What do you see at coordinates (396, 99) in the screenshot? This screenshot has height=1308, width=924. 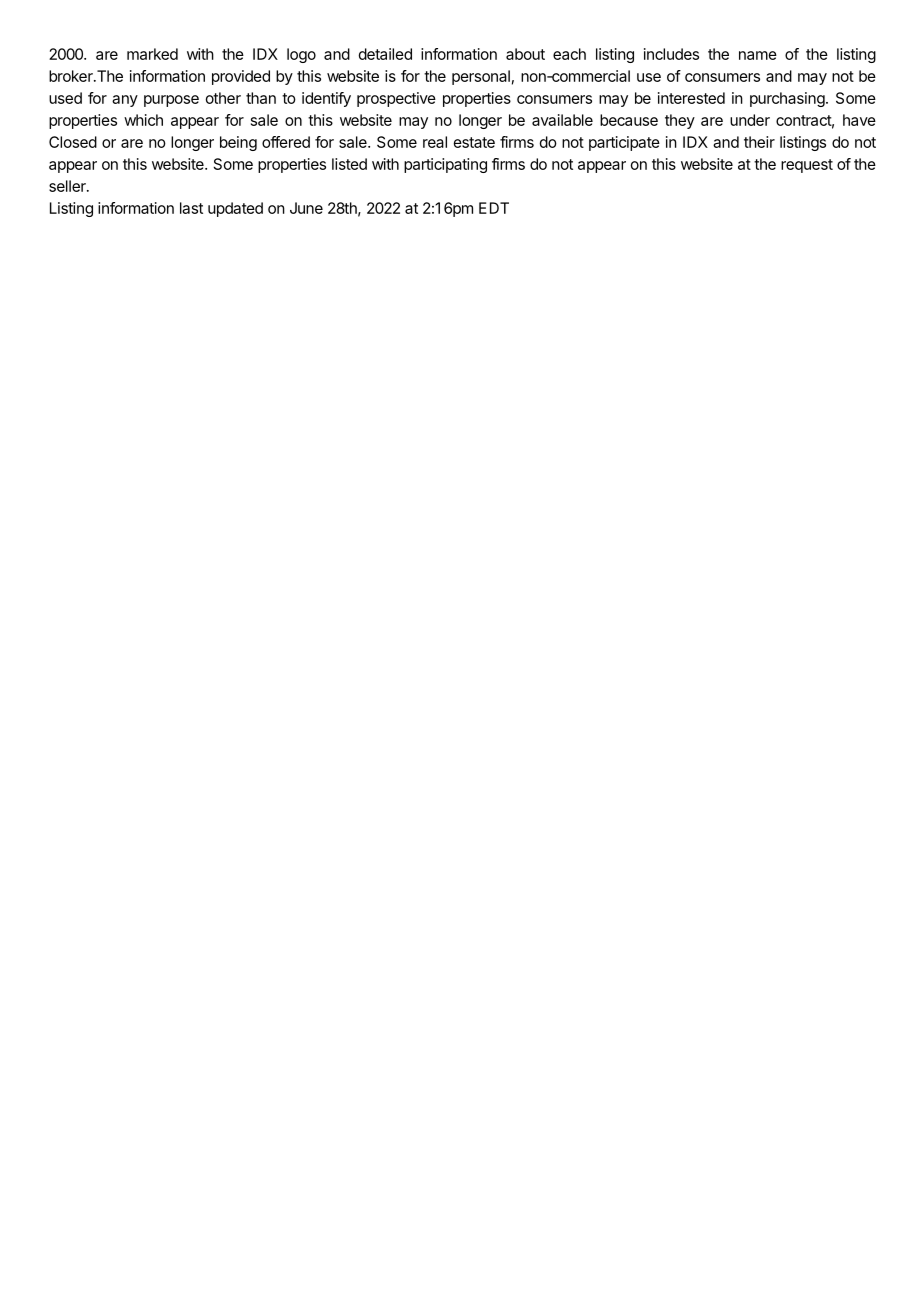 I see `prospective` at bounding box center [396, 99].
